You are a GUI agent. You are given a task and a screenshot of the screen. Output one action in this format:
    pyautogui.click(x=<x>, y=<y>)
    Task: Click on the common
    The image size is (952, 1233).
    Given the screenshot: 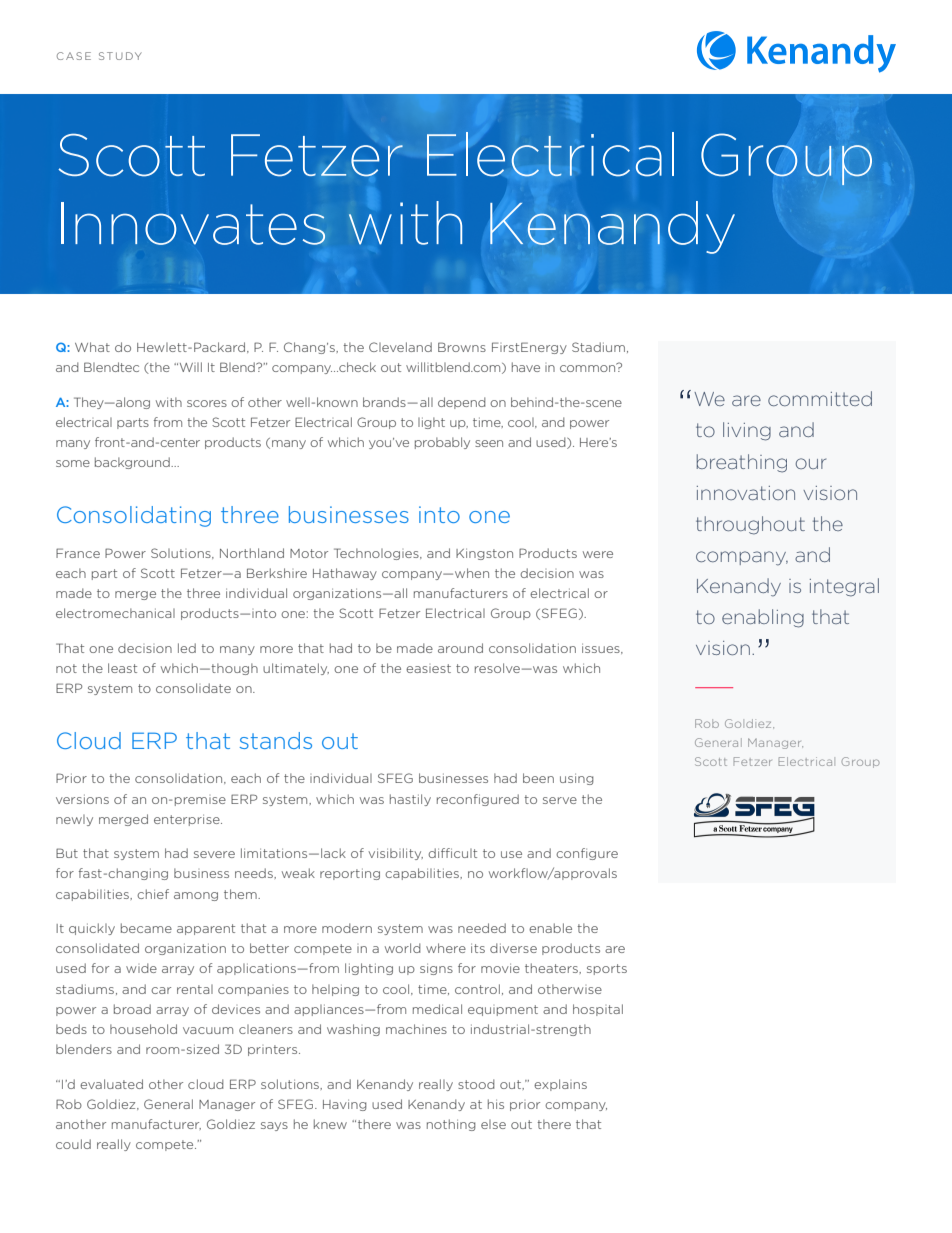 What is the action you would take?
    pyautogui.click(x=589, y=367)
